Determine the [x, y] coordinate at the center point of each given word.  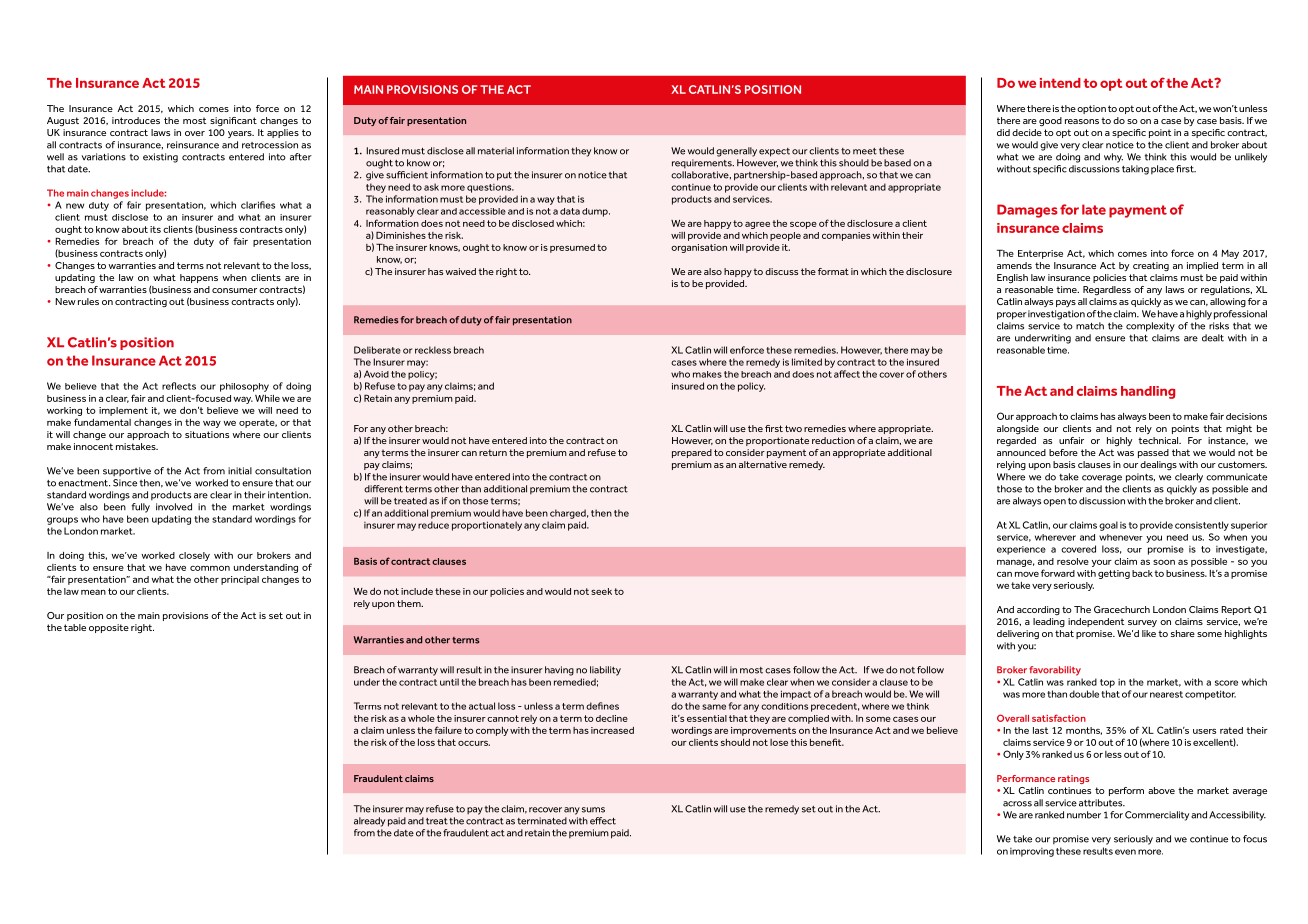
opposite [109, 628]
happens [199, 278]
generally [736, 152]
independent [1096, 622]
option [1091, 109]
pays [1066, 303]
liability [605, 671]
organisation [699, 248]
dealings [1158, 465]
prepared [692, 453]
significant [233, 121]
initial [240, 471]
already [369, 822]
